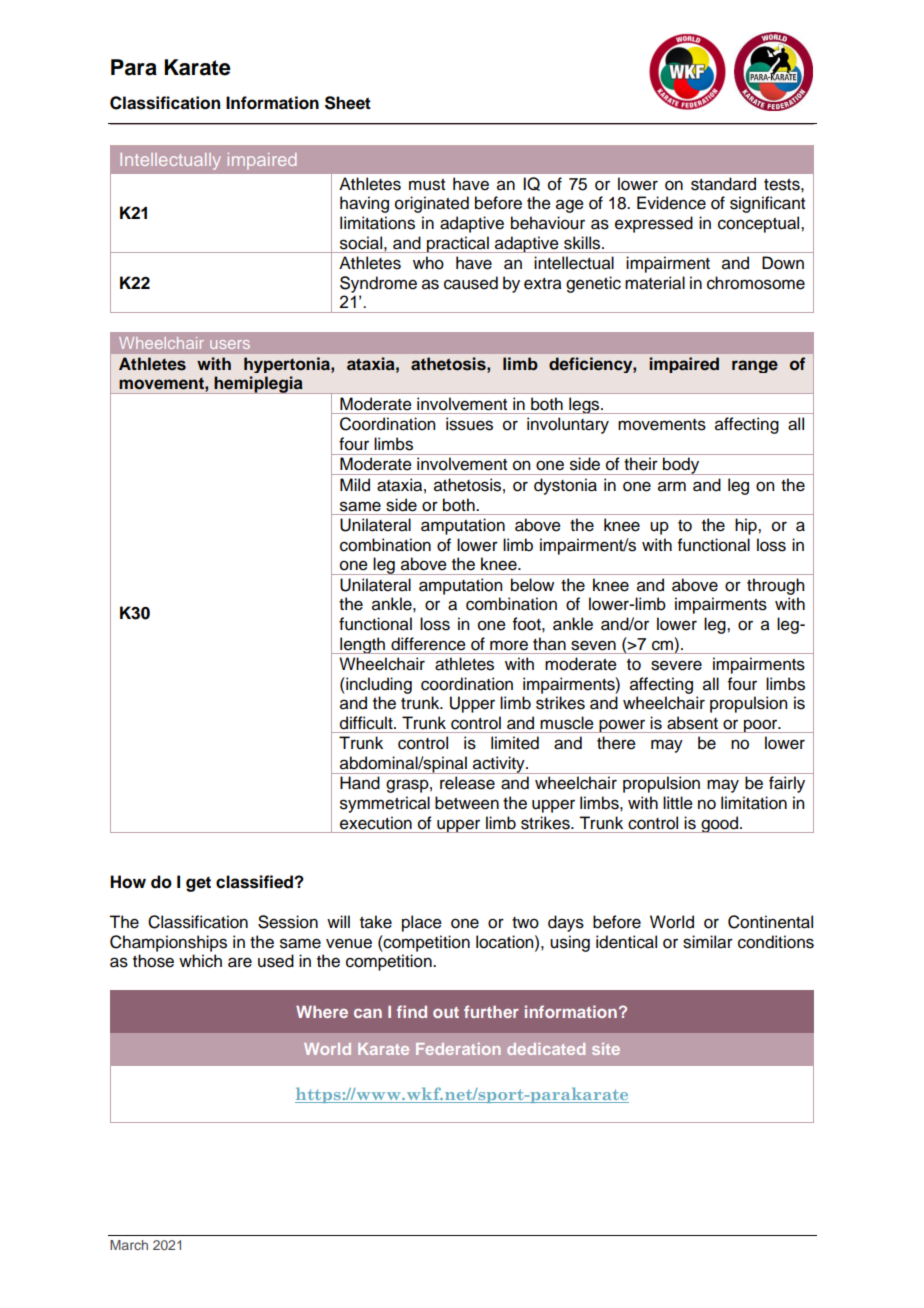 This screenshot has width=924, height=1308. I want to click on must, so click(427, 185).
